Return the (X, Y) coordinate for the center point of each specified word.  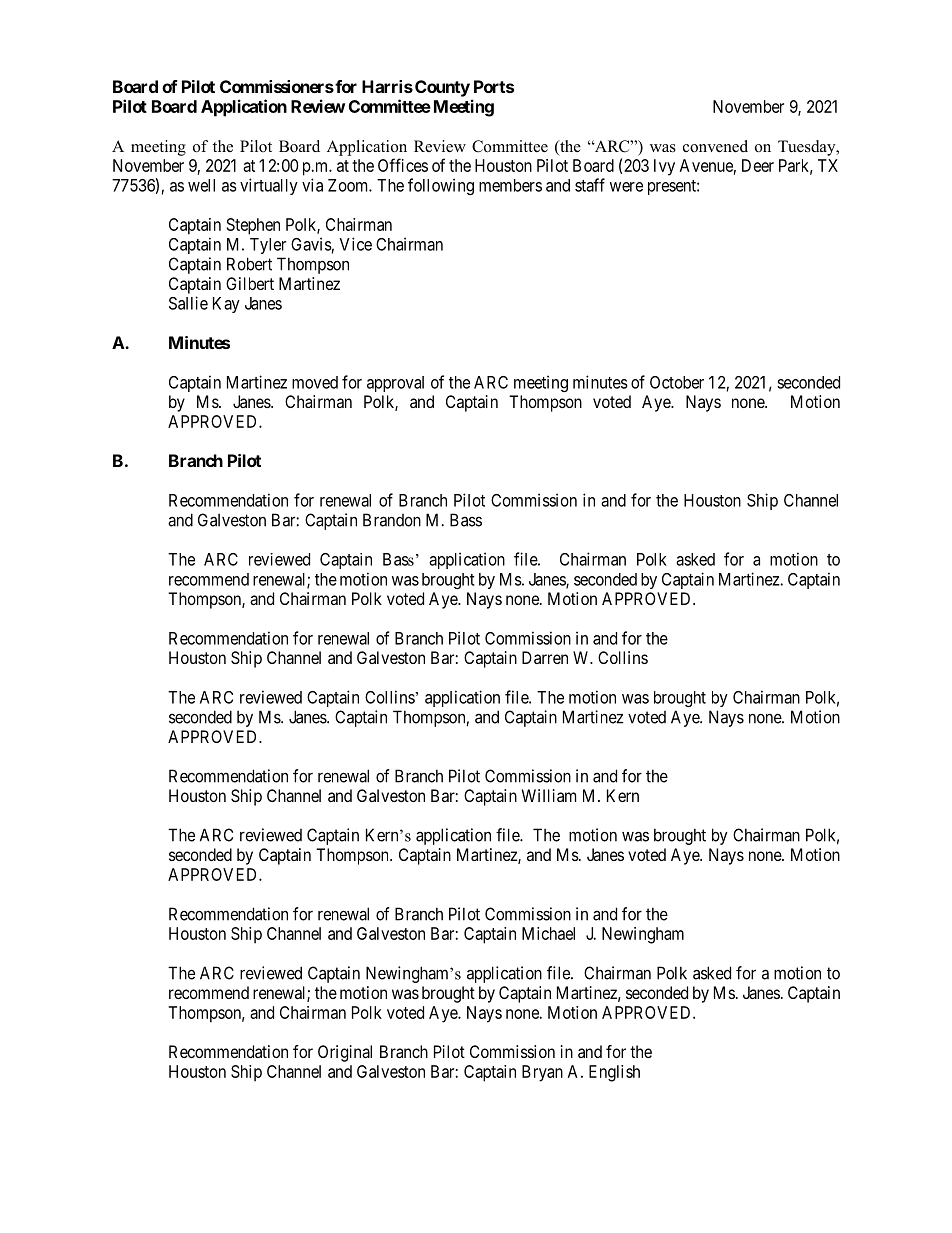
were (626, 187)
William (549, 795)
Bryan (542, 1073)
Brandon (392, 520)
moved (315, 382)
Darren (545, 657)
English (614, 1073)
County (442, 88)
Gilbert (250, 283)
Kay (226, 305)
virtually (269, 186)
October (677, 382)
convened (715, 146)
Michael (548, 933)
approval (395, 384)
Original (345, 1053)
